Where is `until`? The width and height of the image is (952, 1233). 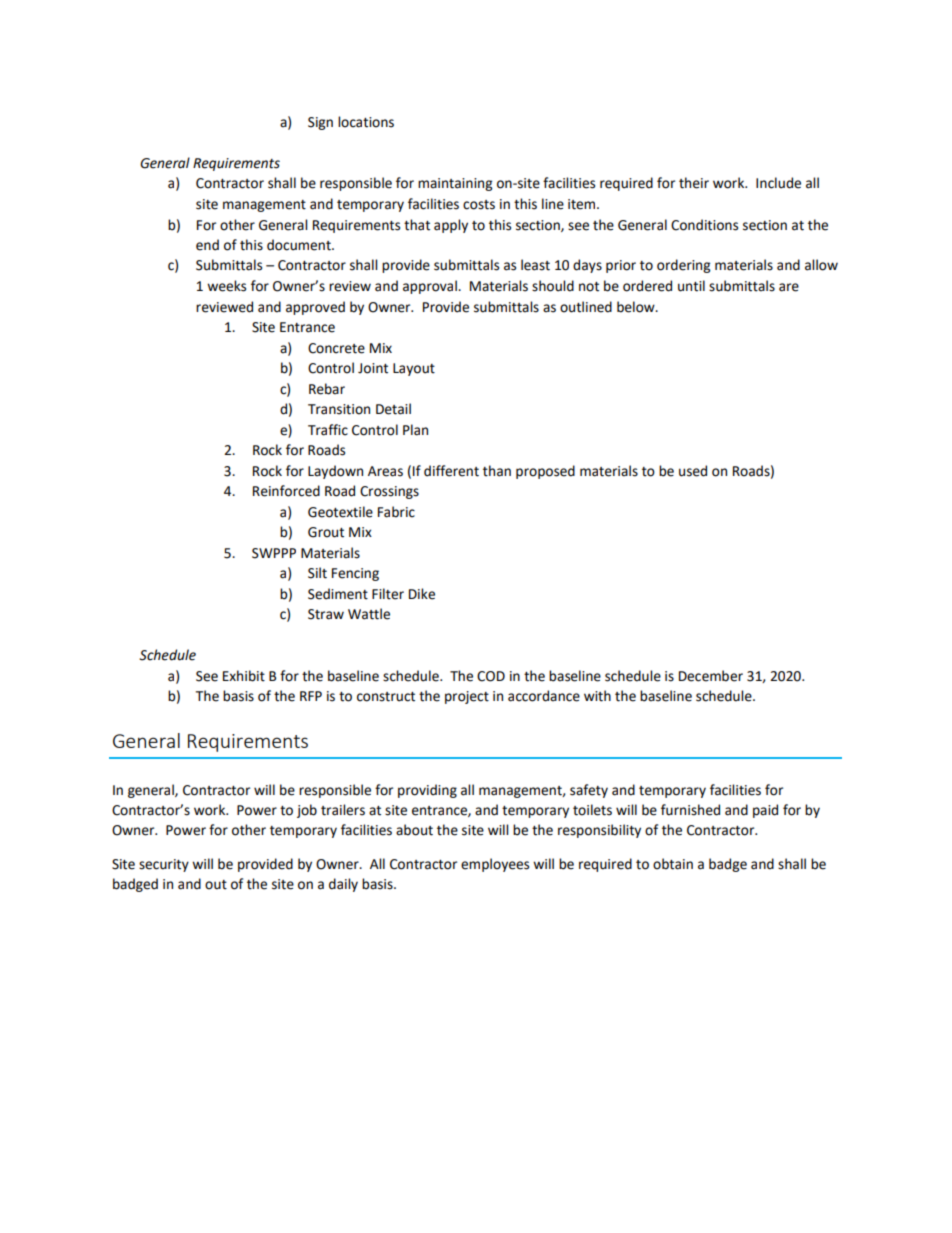
until is located at coordinates (691, 286).
